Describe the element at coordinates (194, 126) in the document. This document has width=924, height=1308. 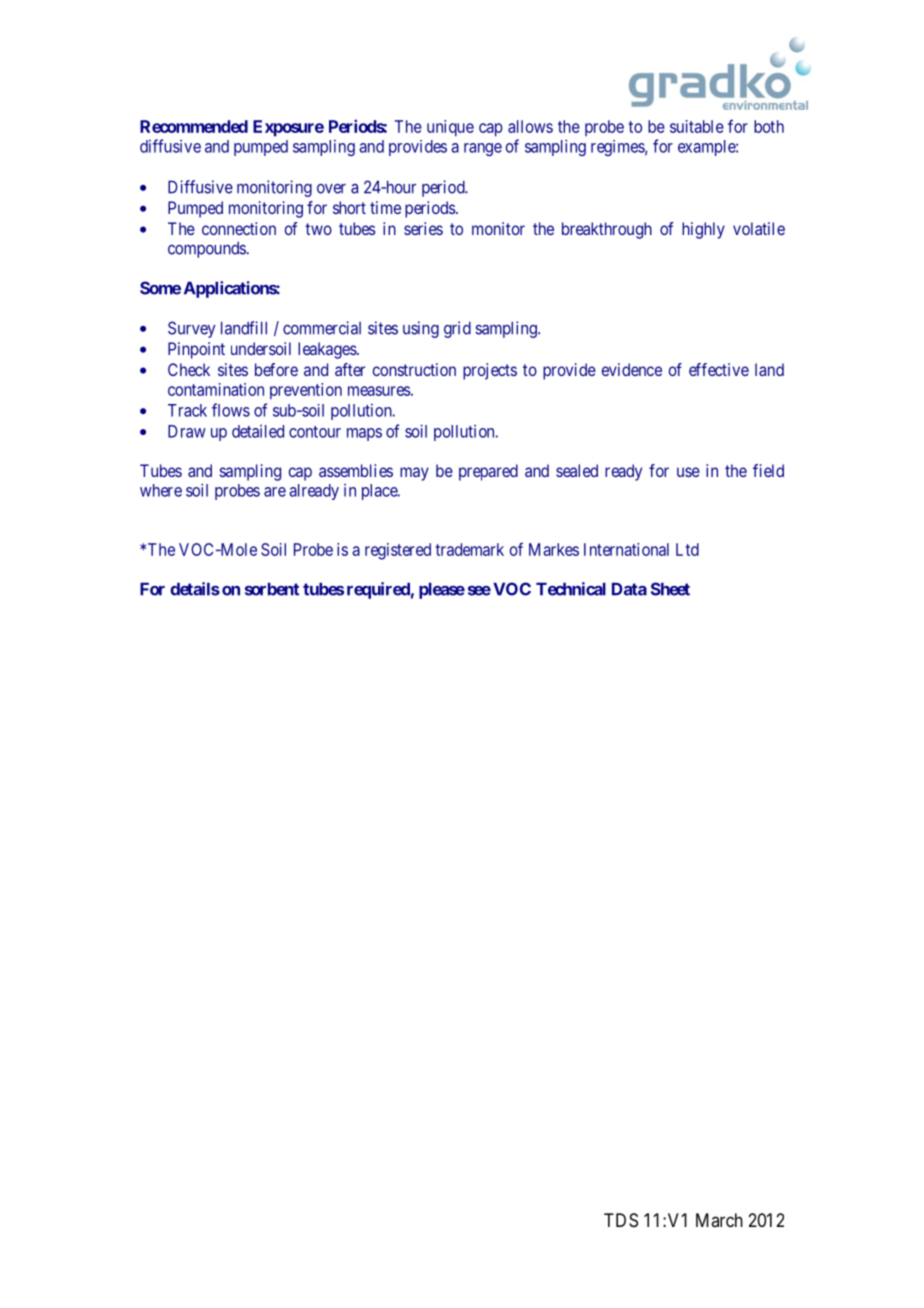
I see `Recommended` at that location.
